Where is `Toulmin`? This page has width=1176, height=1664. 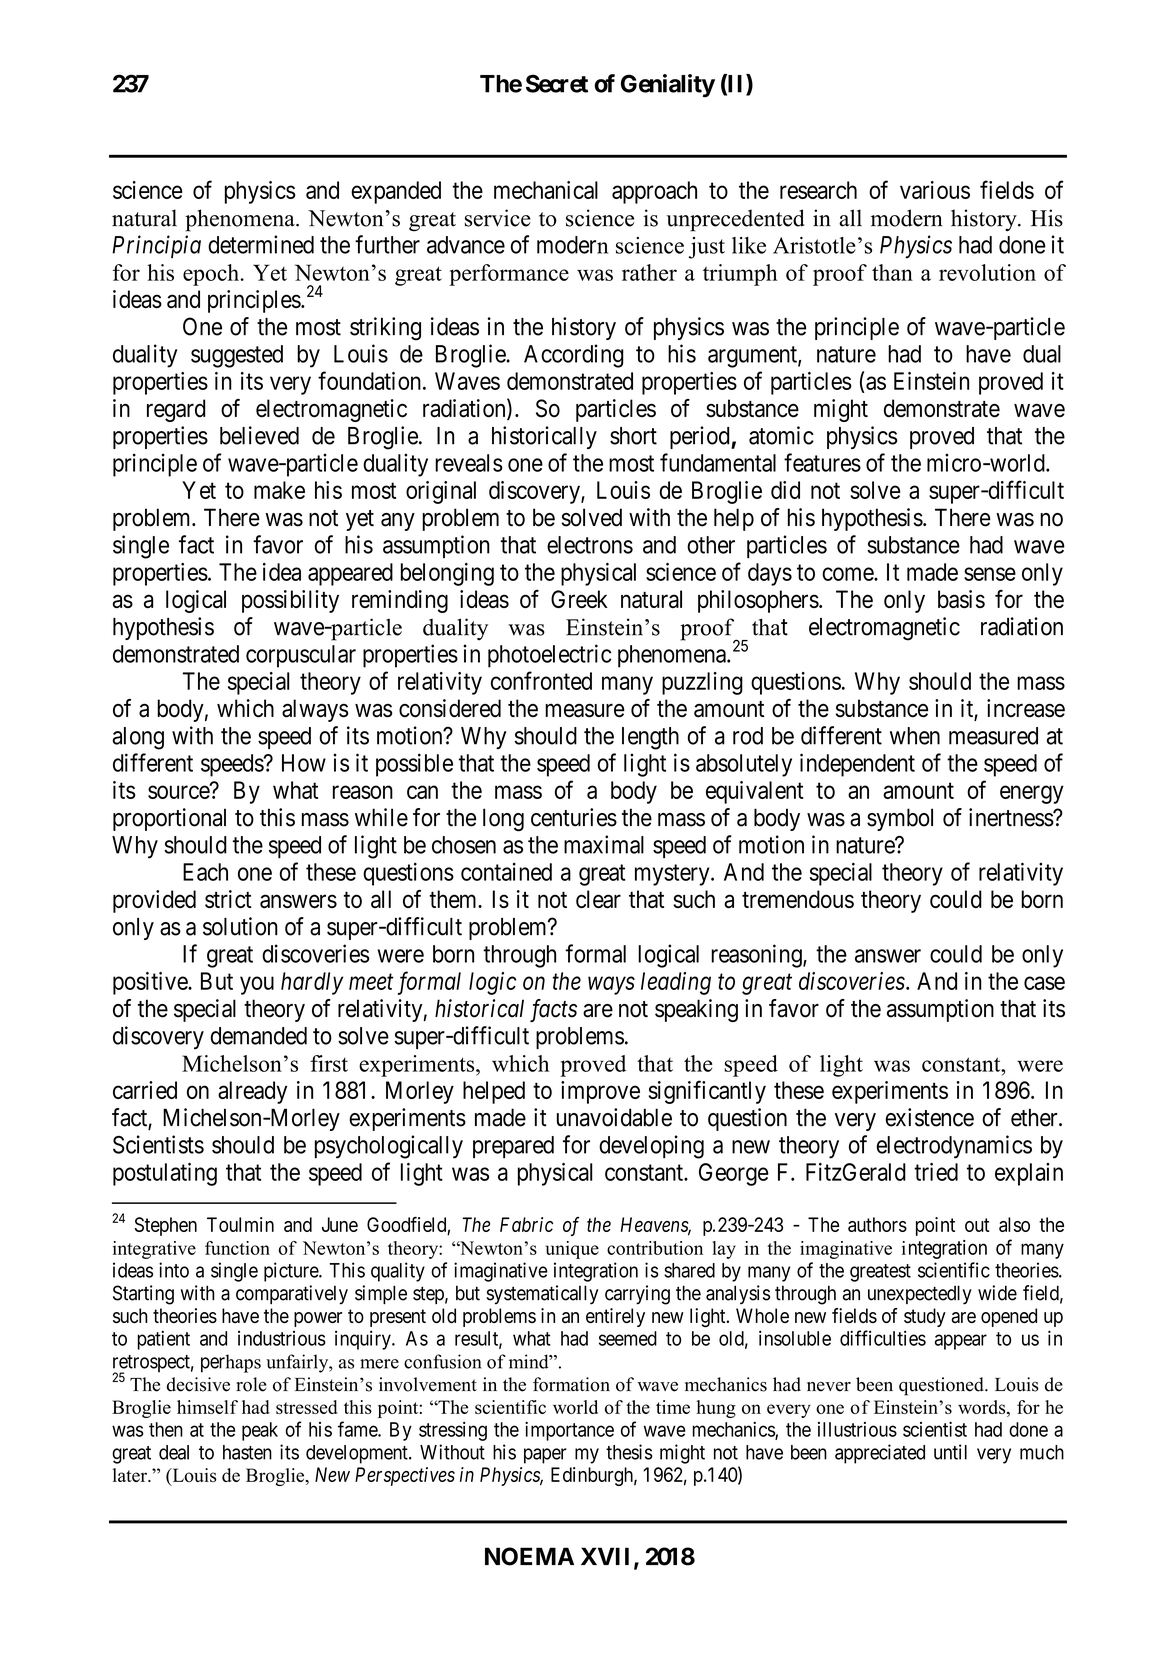
Toulmin is located at coordinates (240, 1224).
